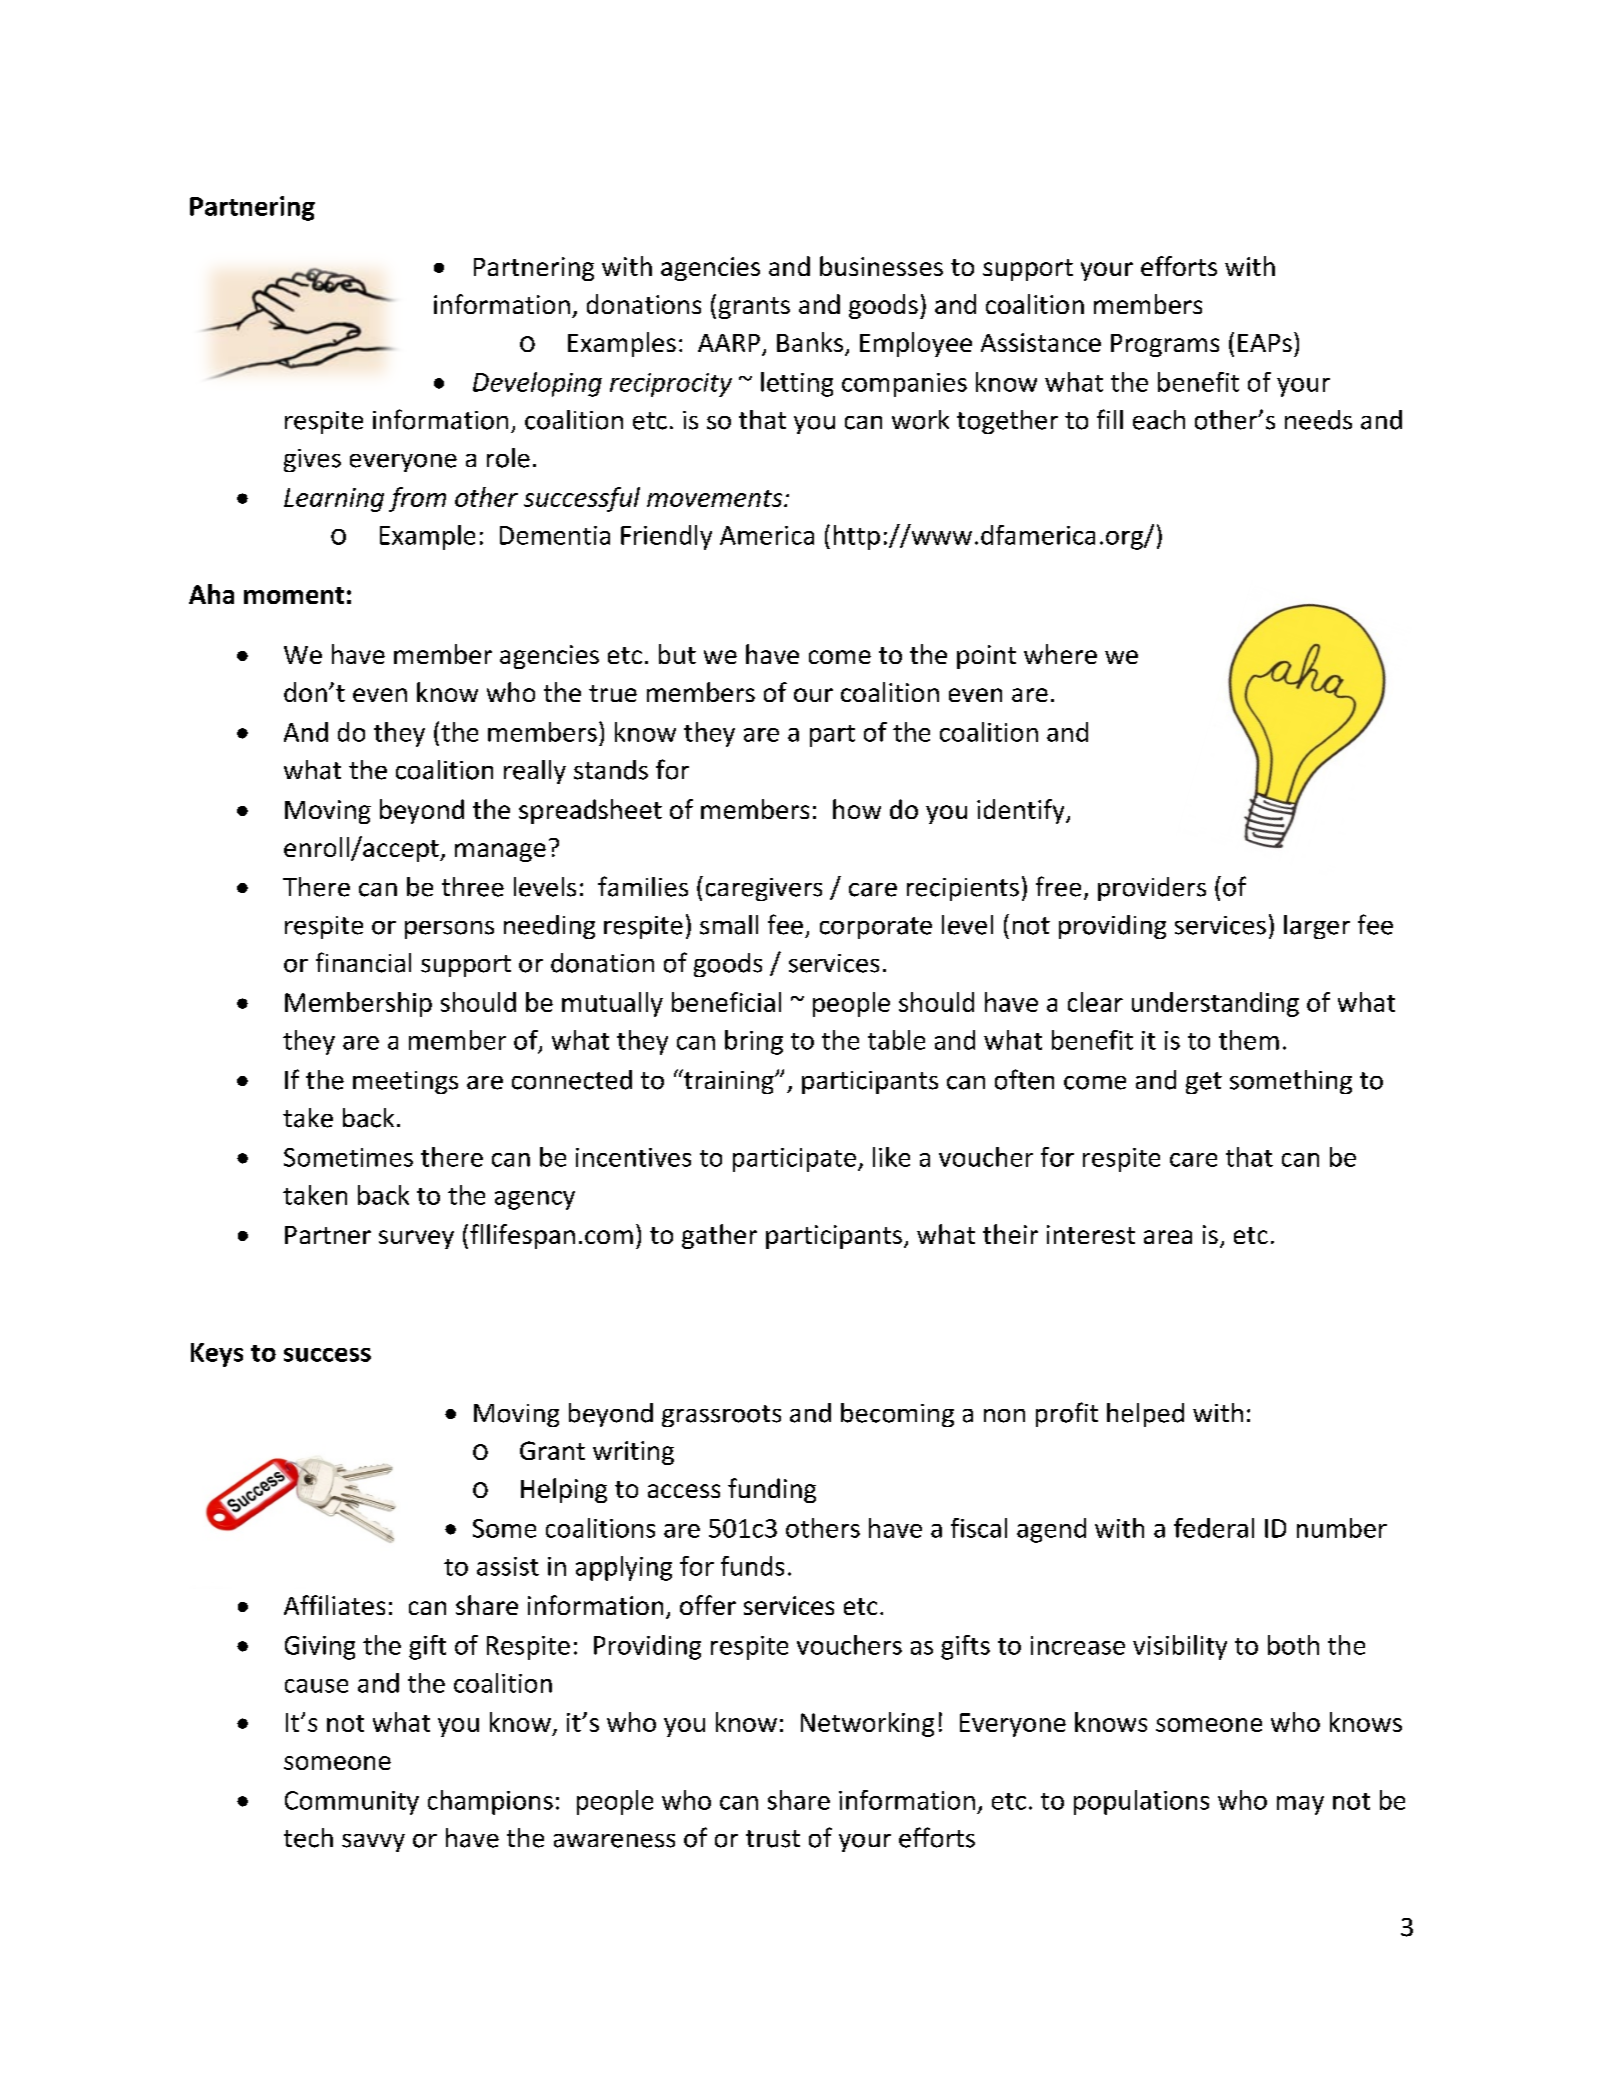 The image size is (1603, 2074). Describe the element at coordinates (352, 1803) in the screenshot. I see `Community` at that location.
